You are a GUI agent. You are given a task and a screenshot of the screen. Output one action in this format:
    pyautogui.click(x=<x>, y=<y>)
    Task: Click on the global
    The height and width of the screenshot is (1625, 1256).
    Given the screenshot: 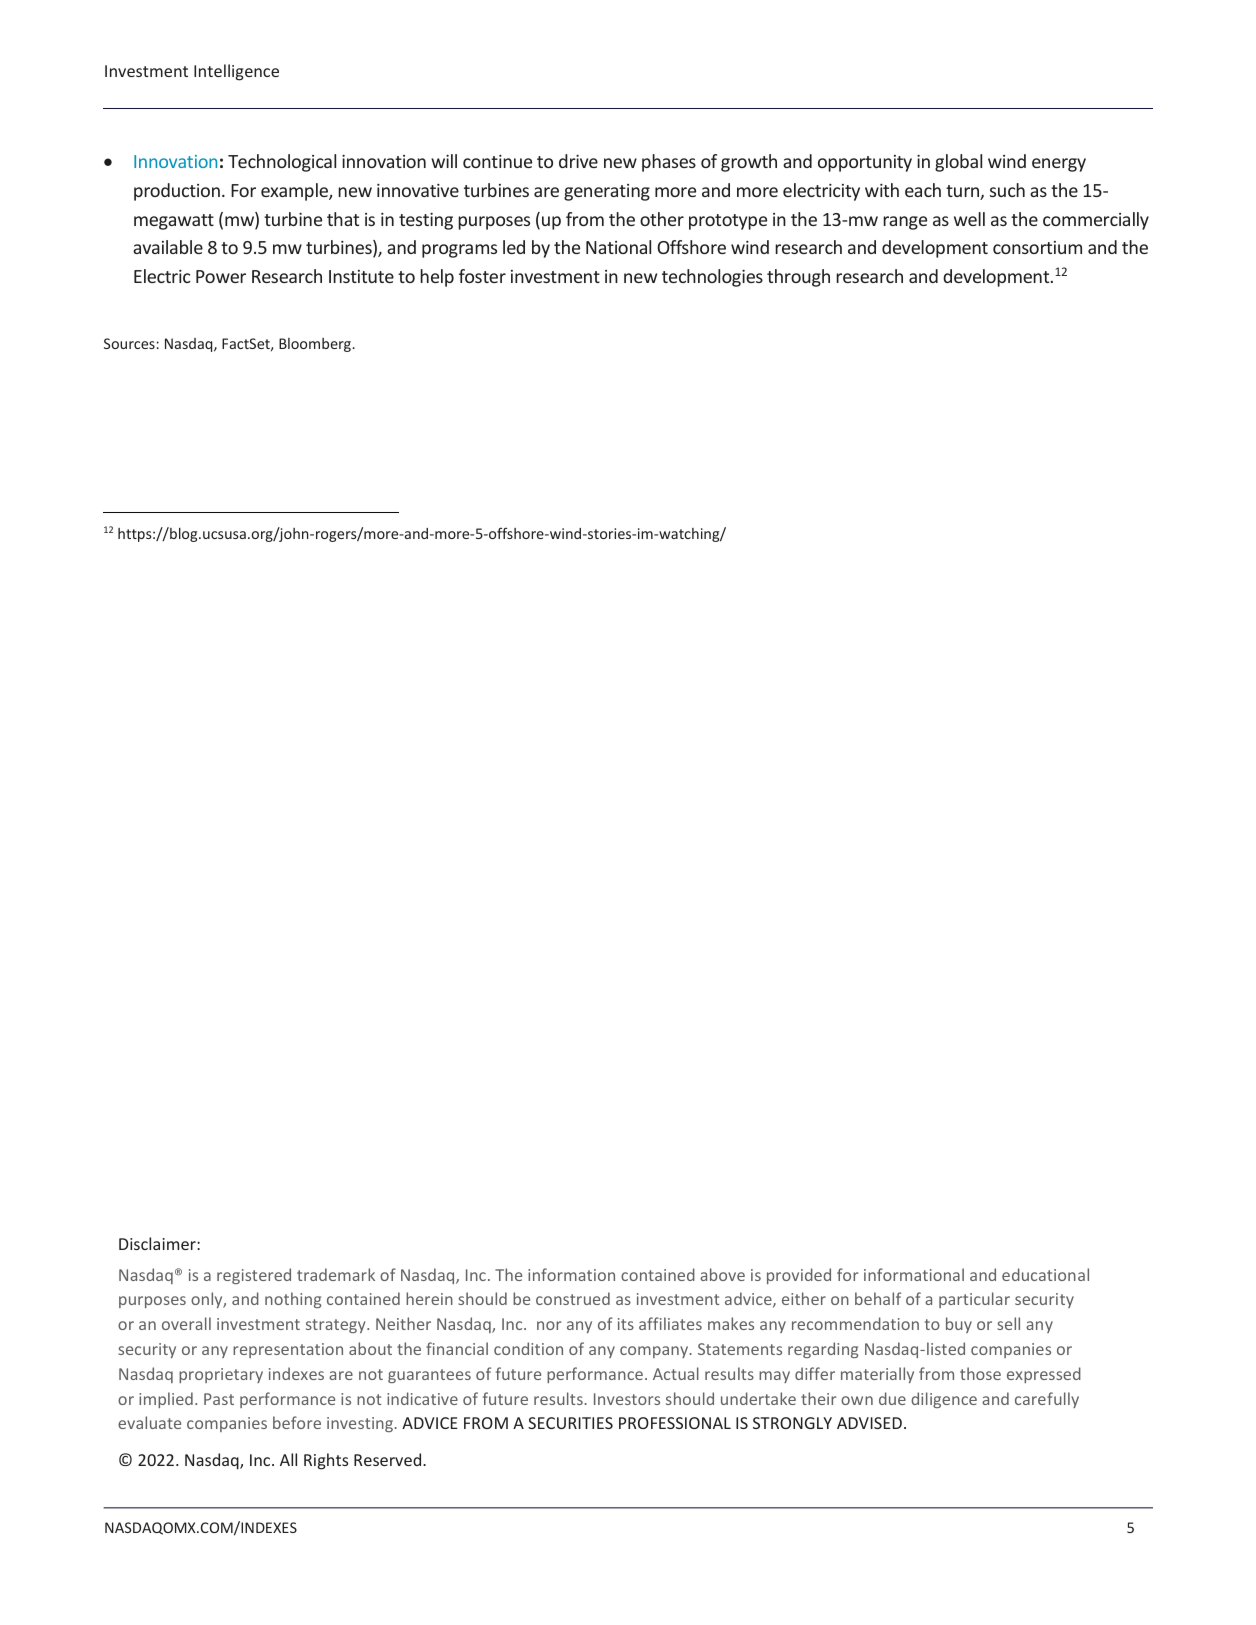 What is the action you would take?
    pyautogui.click(x=958, y=163)
